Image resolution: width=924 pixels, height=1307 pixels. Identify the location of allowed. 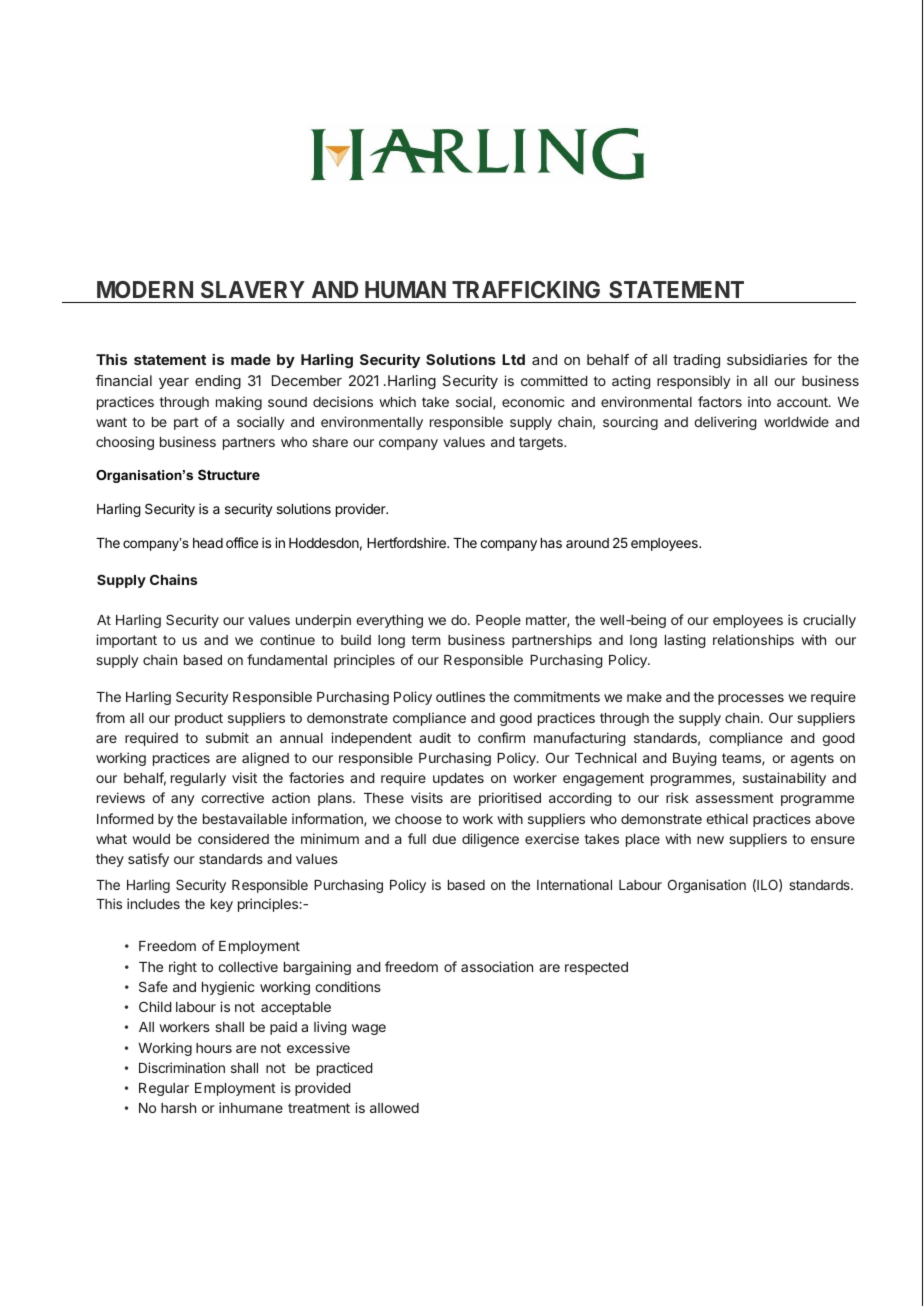
(394, 1108).
